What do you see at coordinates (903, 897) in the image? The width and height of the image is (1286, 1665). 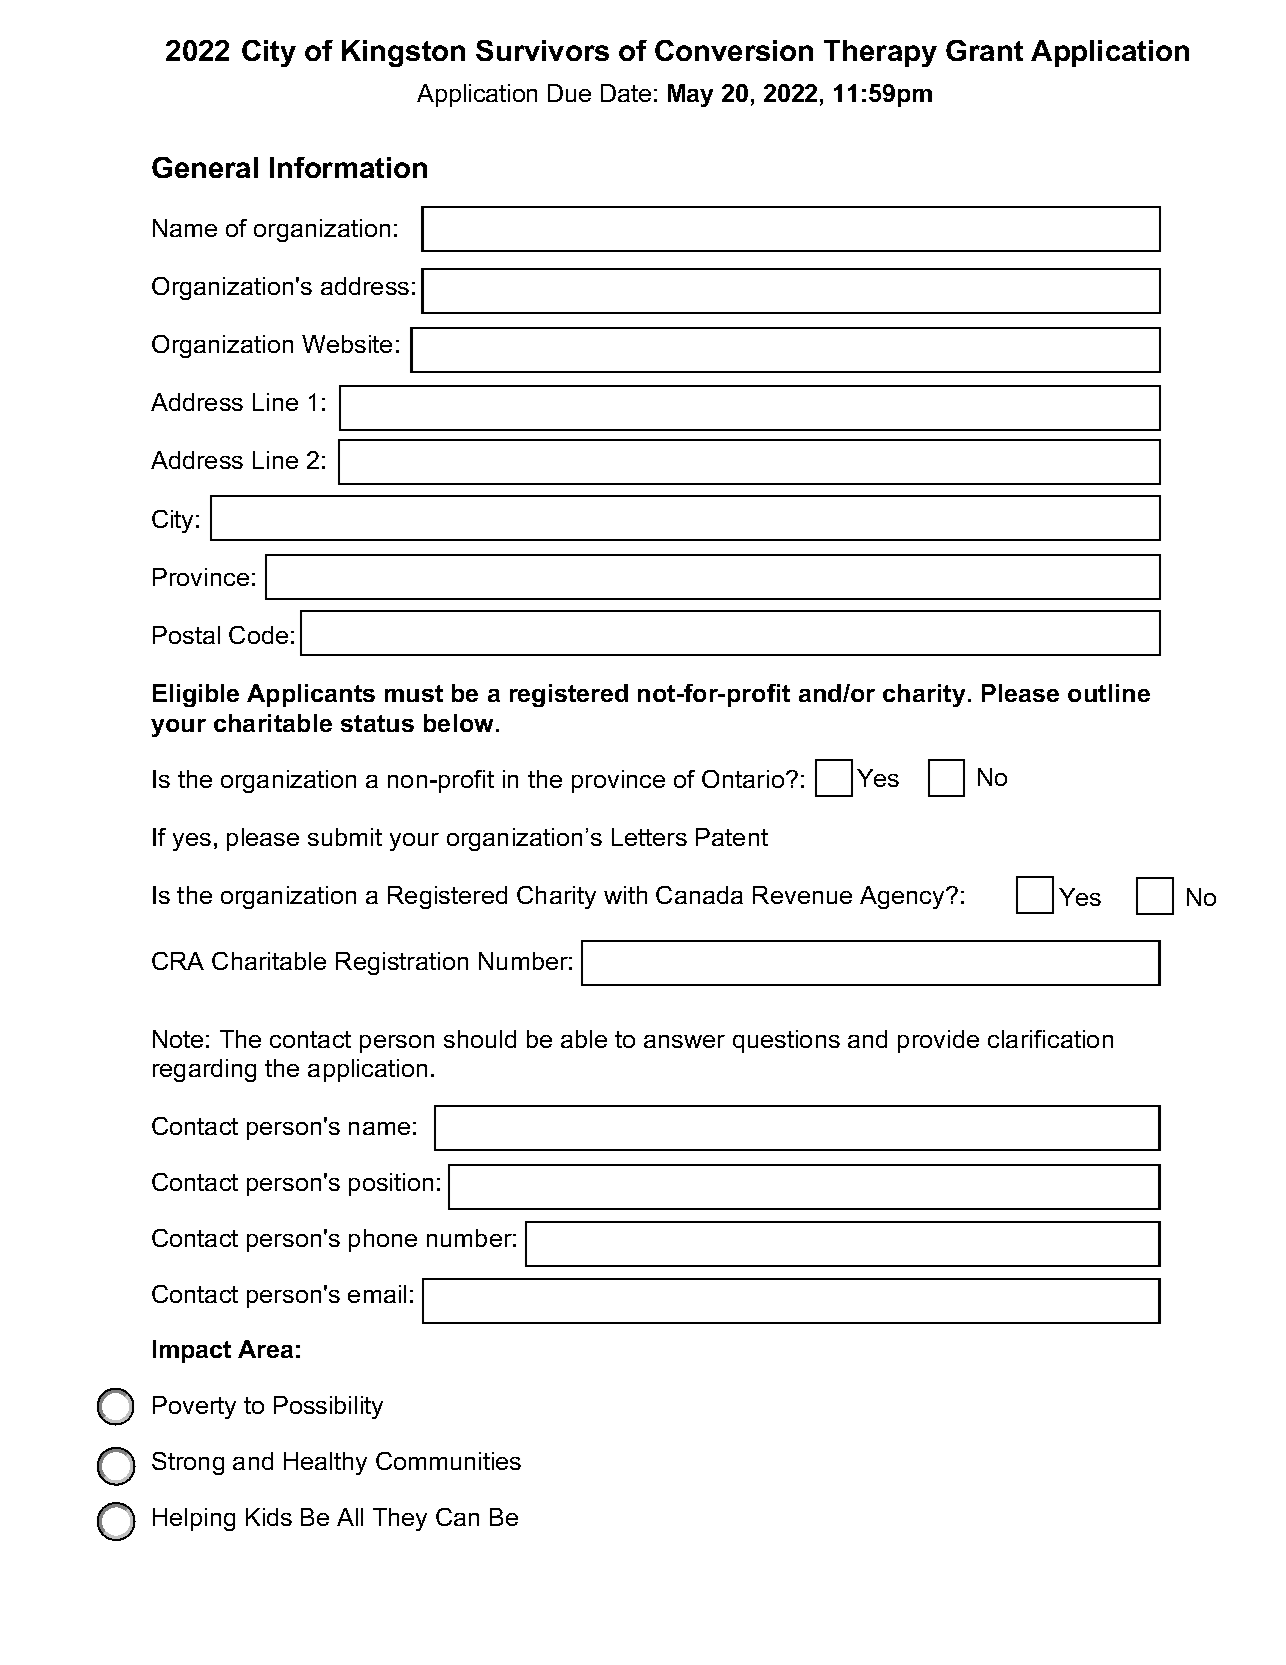 I see `Agency` at bounding box center [903, 897].
